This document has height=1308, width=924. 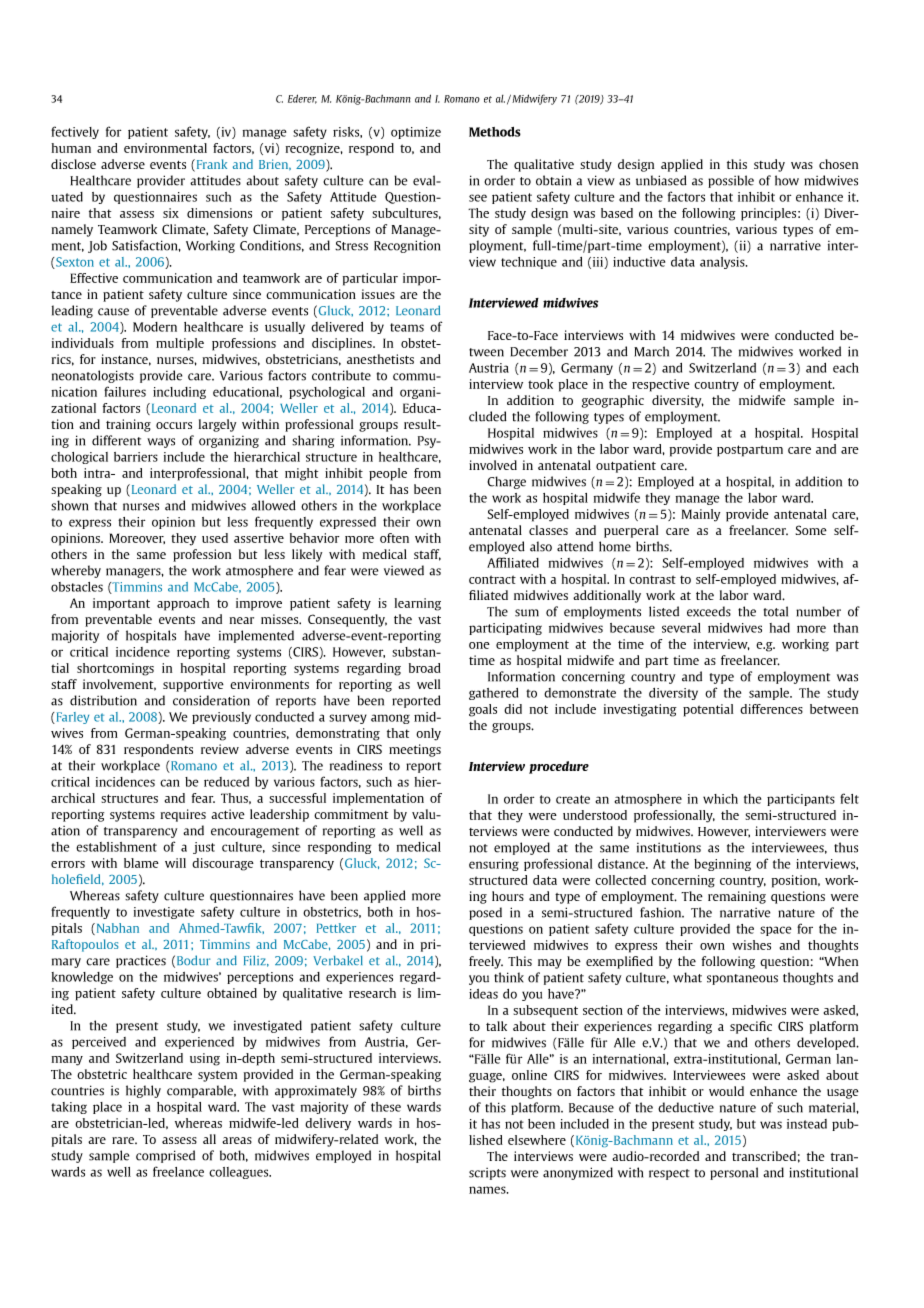 I want to click on had, so click(x=780, y=628).
